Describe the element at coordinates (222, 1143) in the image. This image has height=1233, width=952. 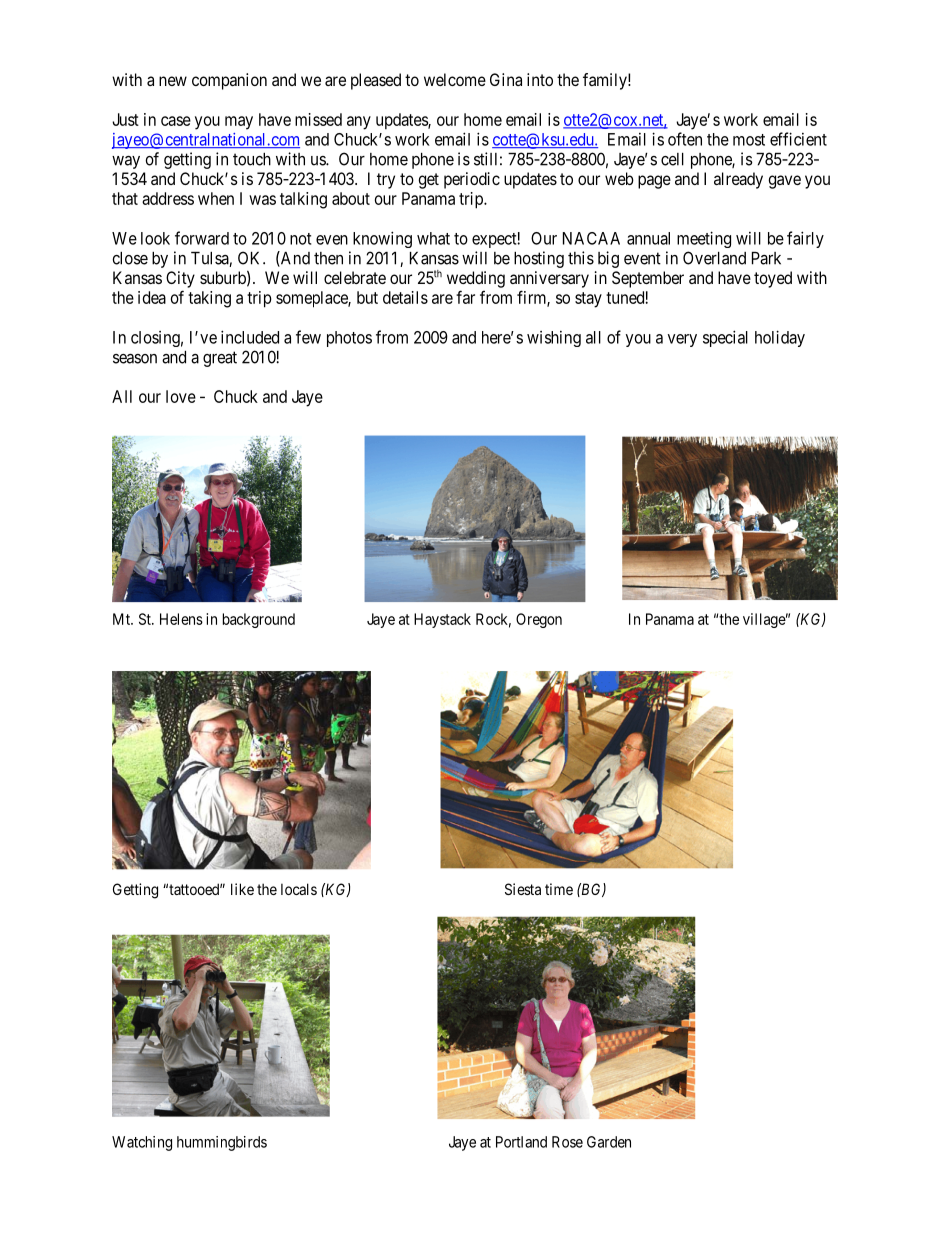
I see `hummingbirds` at that location.
